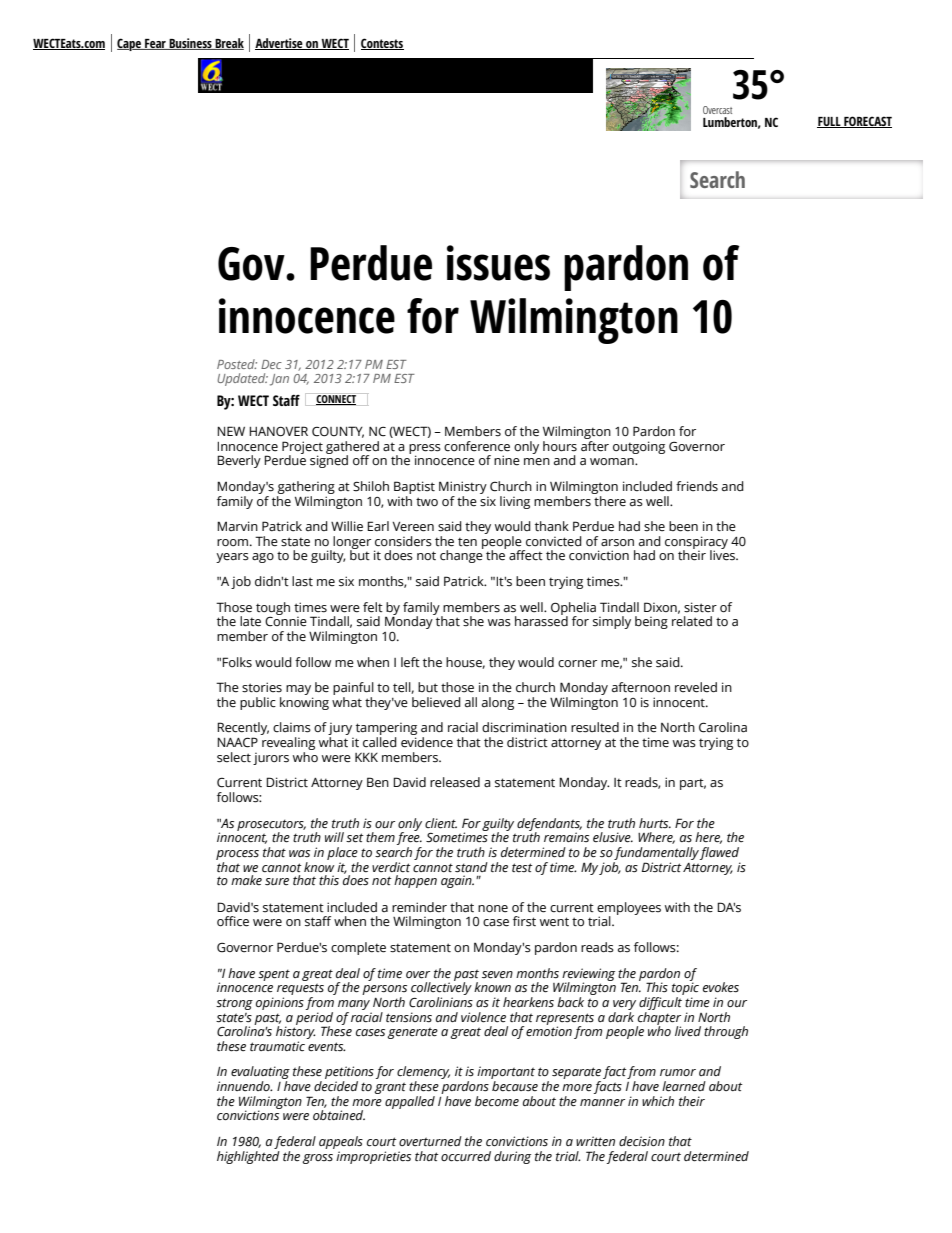 Image resolution: width=952 pixels, height=1233 pixels. What do you see at coordinates (273, 609) in the image?
I see `tough` at bounding box center [273, 609].
